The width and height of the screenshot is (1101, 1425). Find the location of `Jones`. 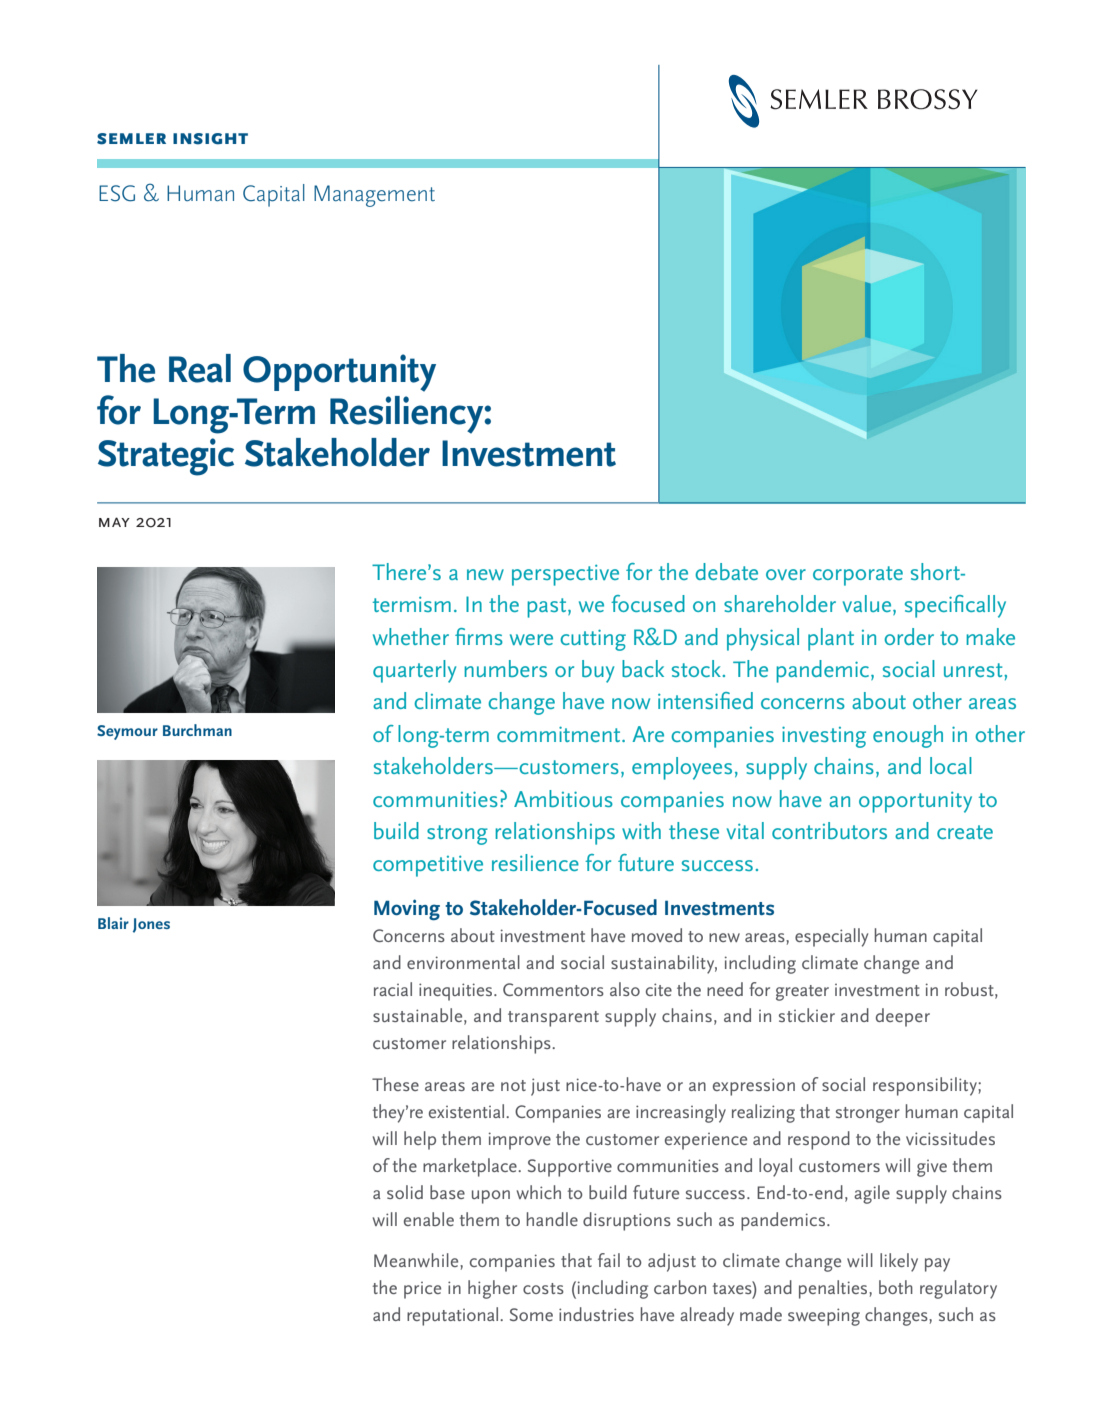

Jones is located at coordinates (151, 925).
